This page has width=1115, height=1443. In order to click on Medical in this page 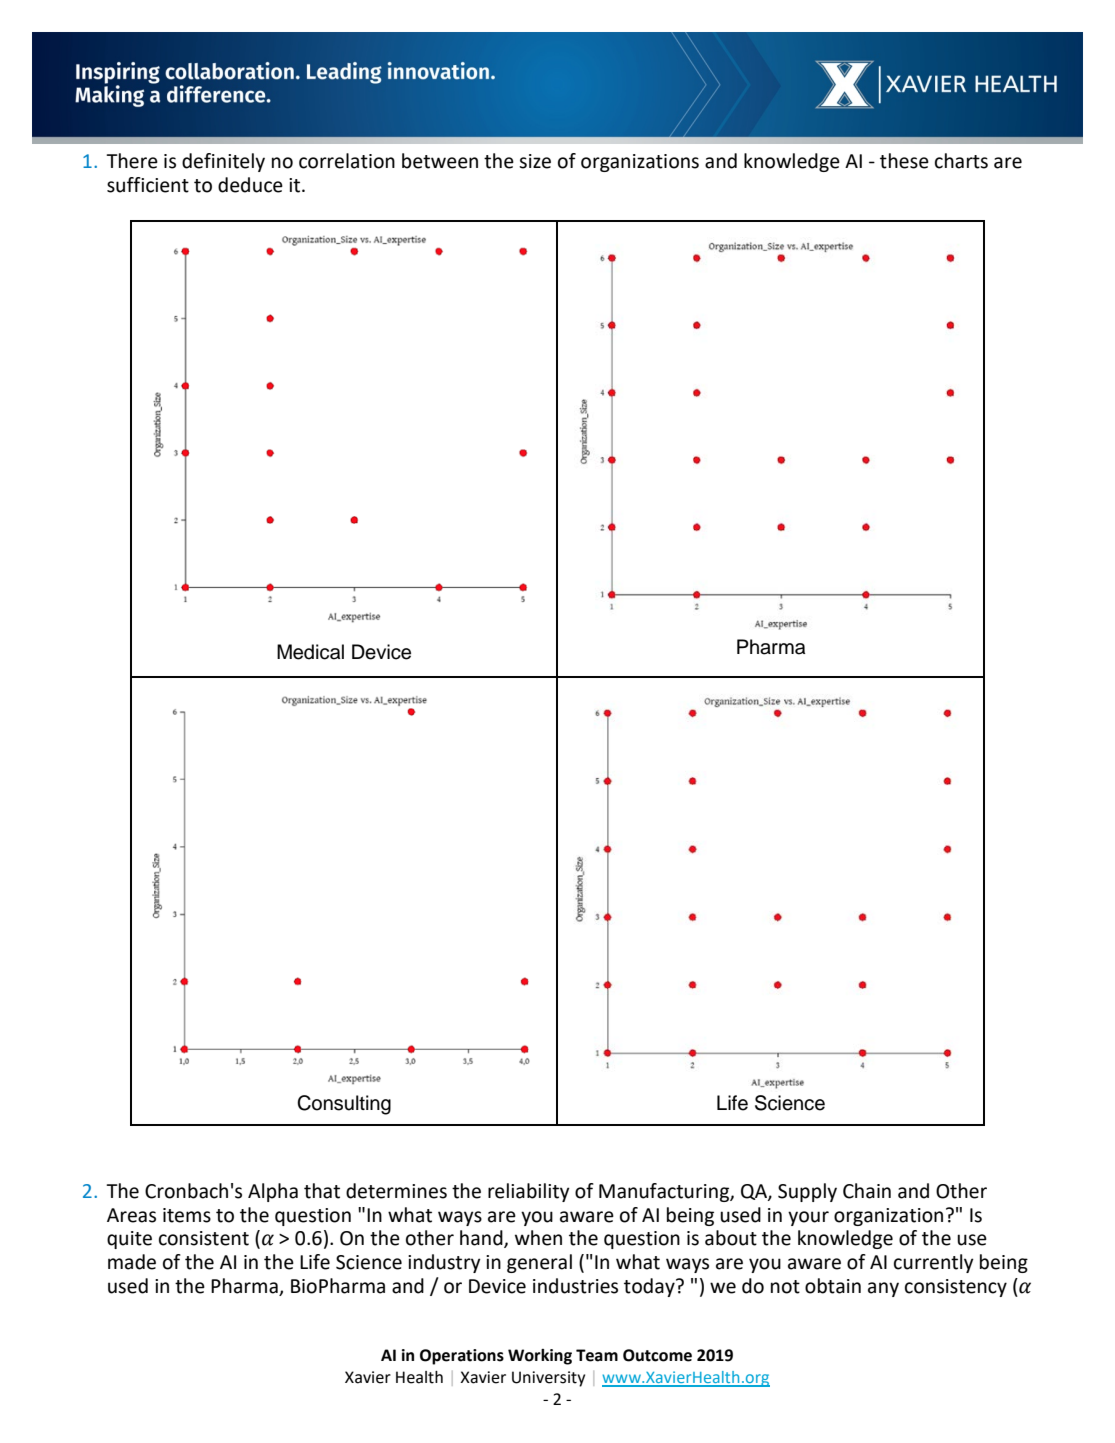, I will do `click(310, 652)`.
